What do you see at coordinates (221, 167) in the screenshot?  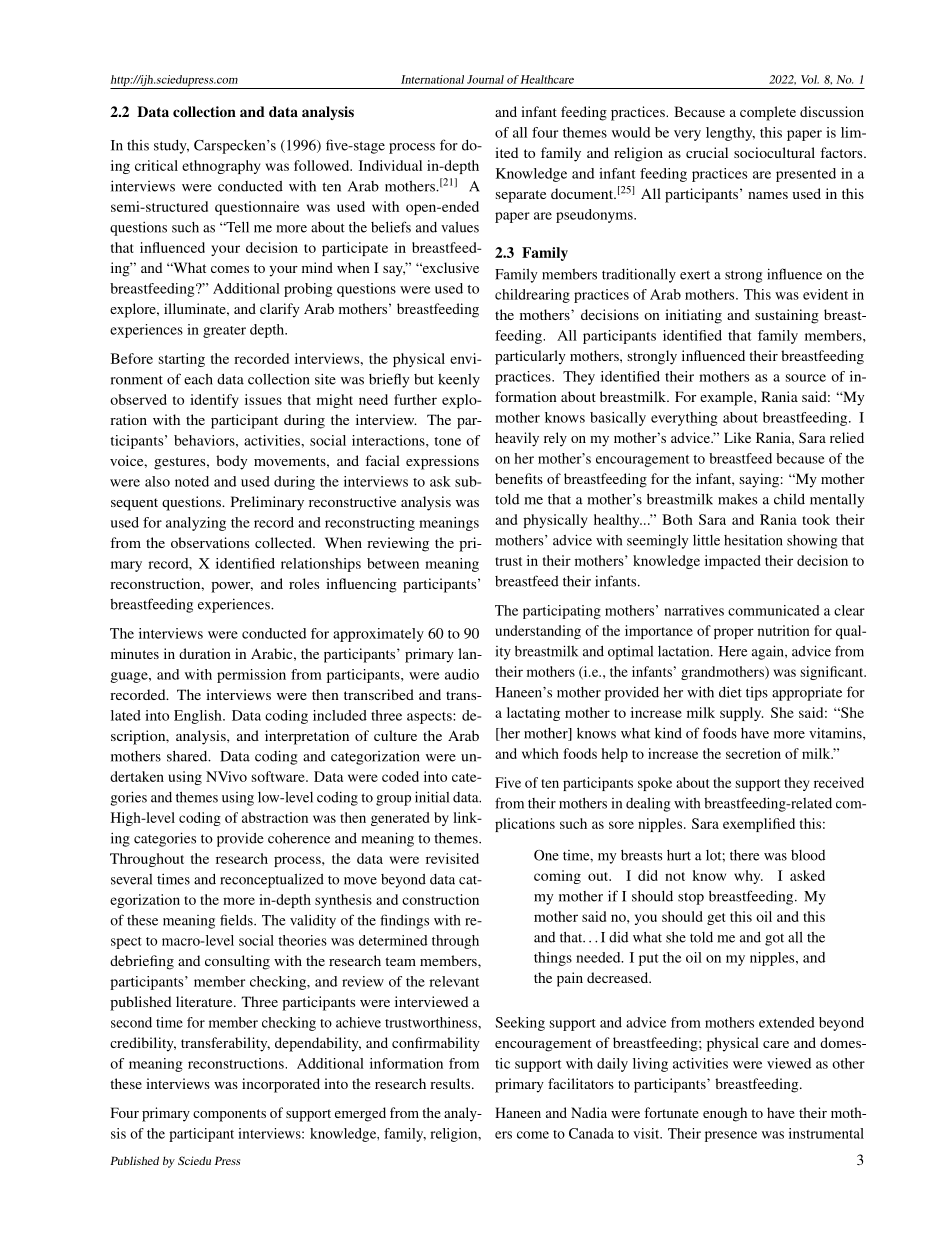 I see `ethnography` at bounding box center [221, 167].
